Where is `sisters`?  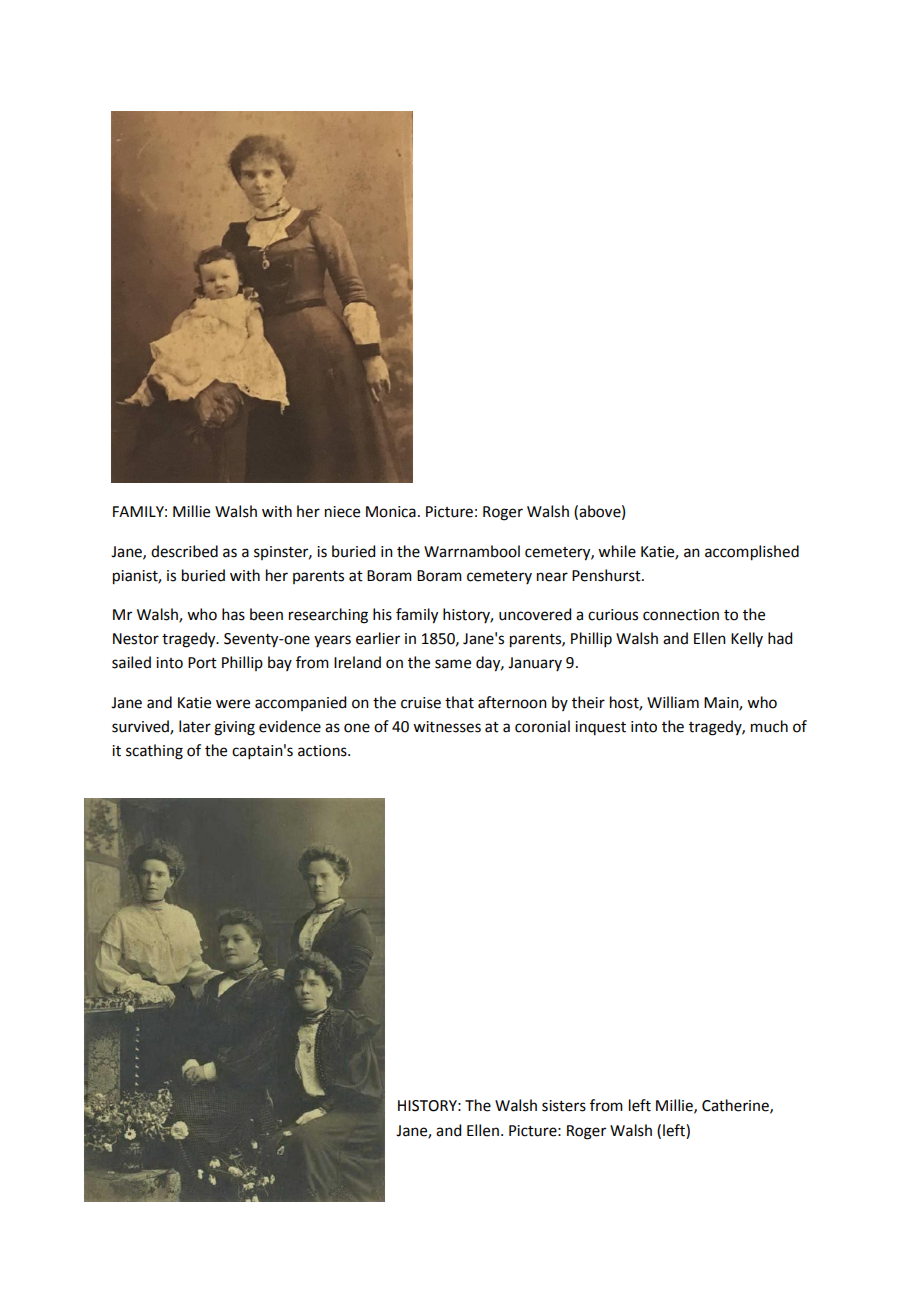 sisters is located at coordinates (564, 1106).
